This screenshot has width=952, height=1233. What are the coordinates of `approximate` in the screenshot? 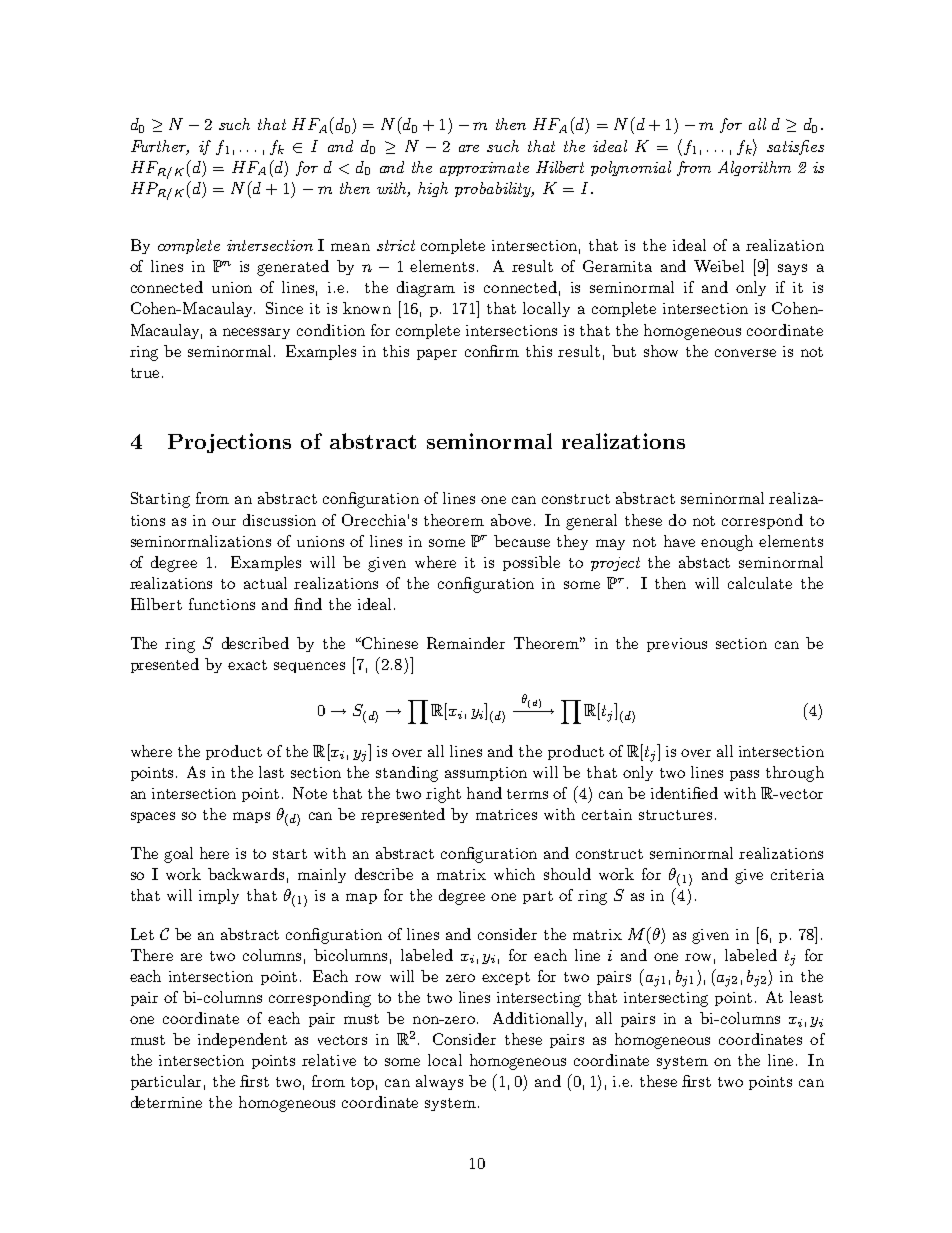 It's located at (484, 169).
